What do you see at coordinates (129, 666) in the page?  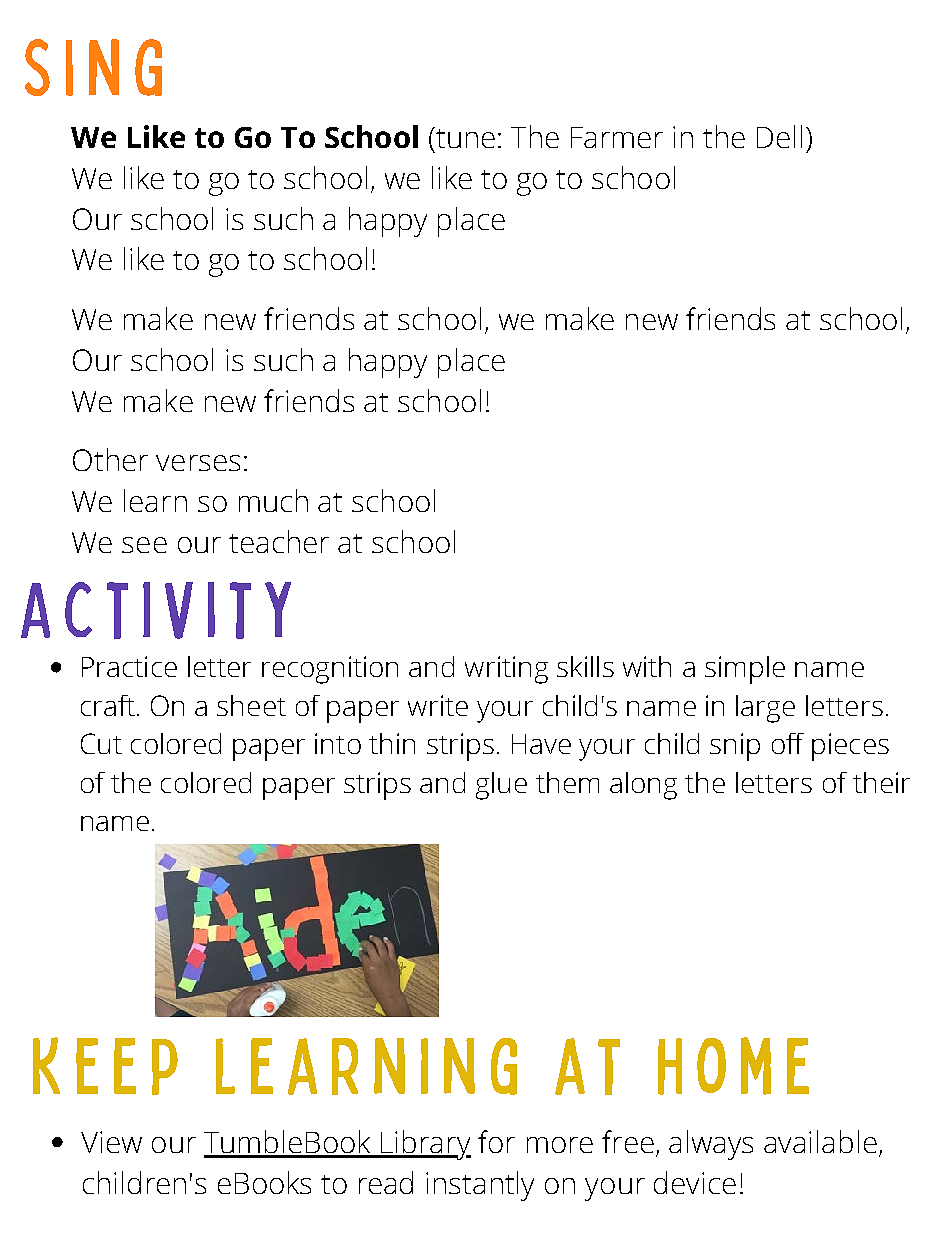 I see `Practice` at bounding box center [129, 666].
